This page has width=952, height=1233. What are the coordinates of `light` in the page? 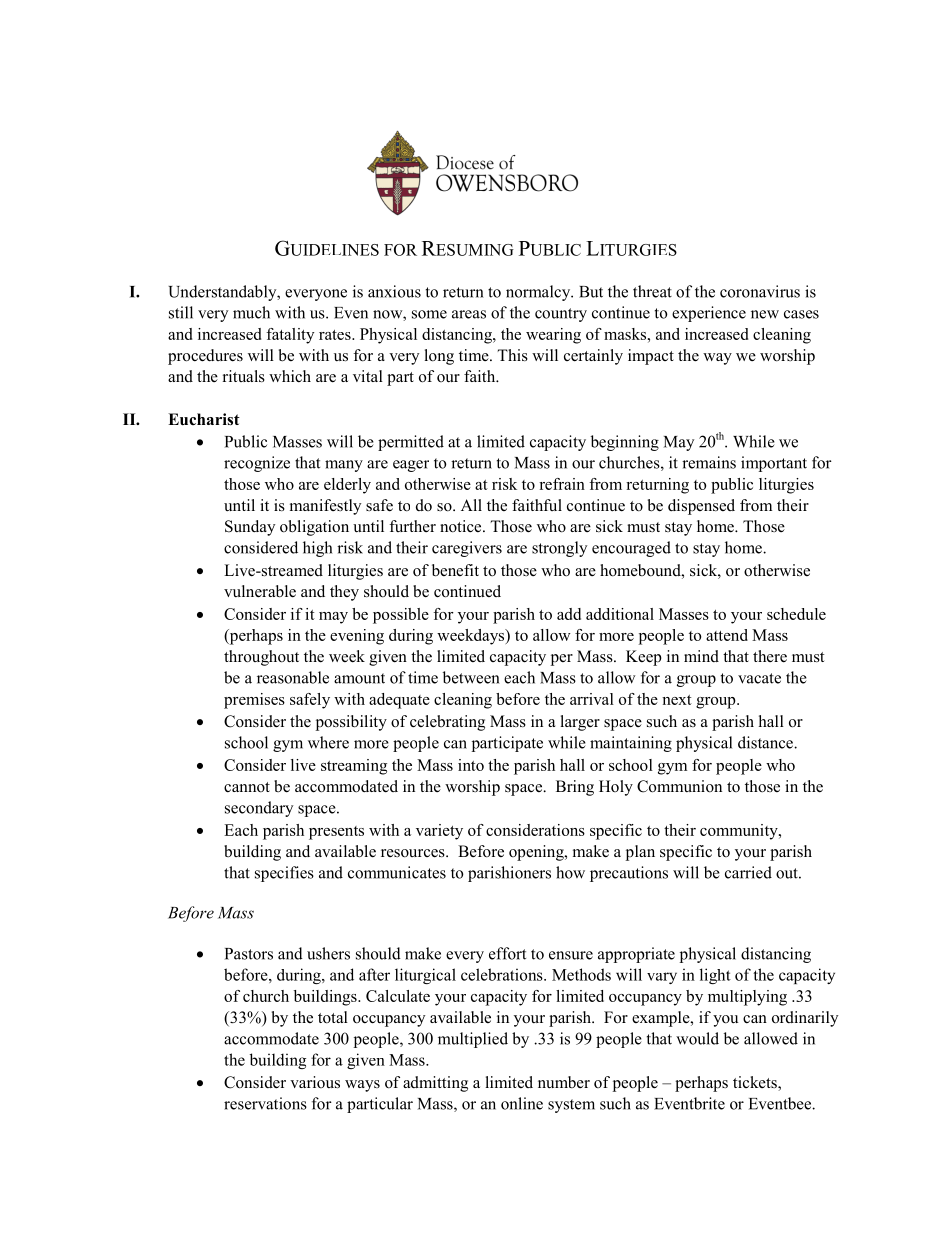 It's located at (715, 976).
